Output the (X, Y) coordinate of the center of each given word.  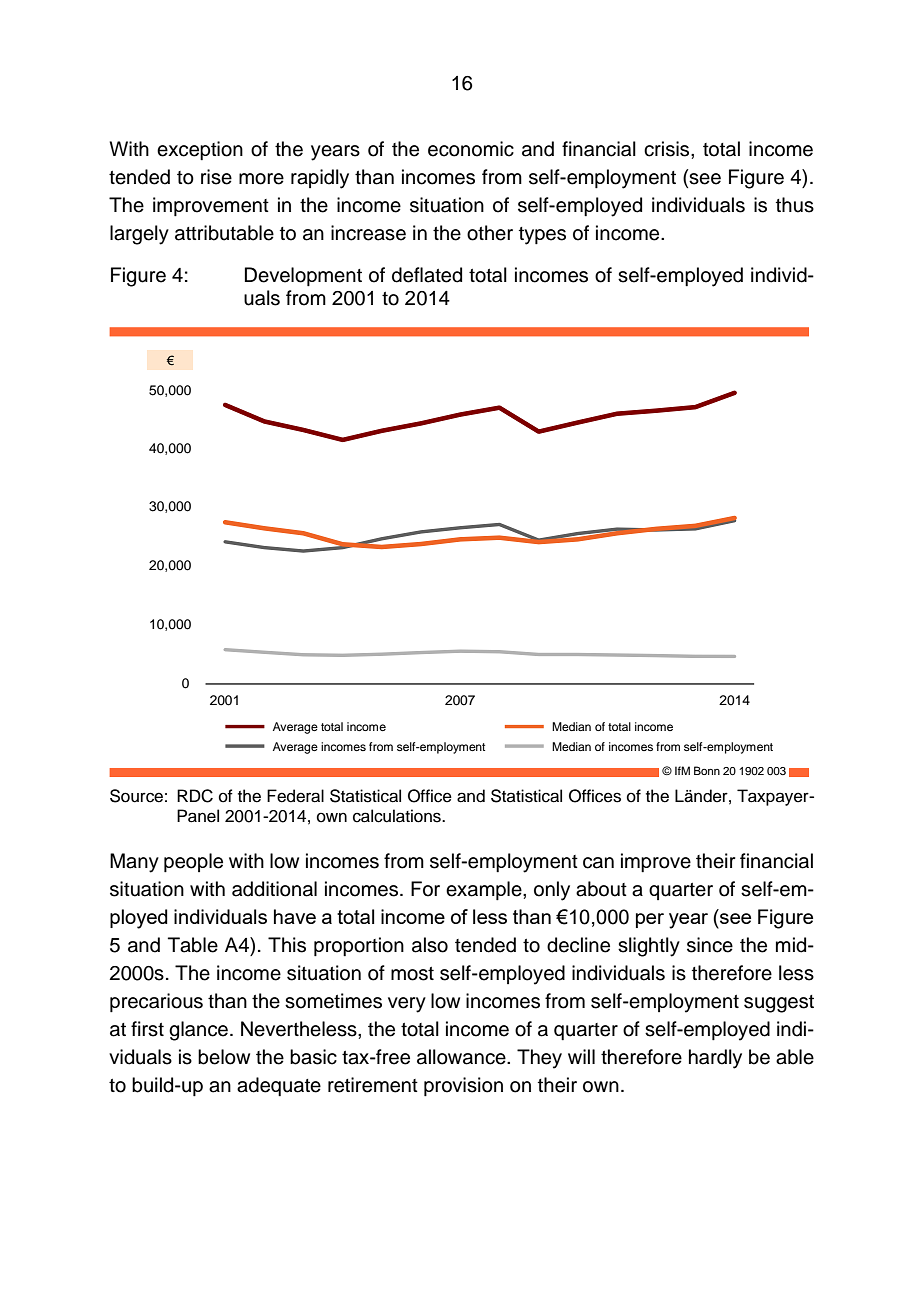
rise (216, 177)
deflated (427, 275)
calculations (398, 816)
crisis (668, 149)
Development (303, 276)
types (542, 236)
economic (471, 149)
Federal (295, 796)
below (224, 1057)
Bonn (707, 770)
